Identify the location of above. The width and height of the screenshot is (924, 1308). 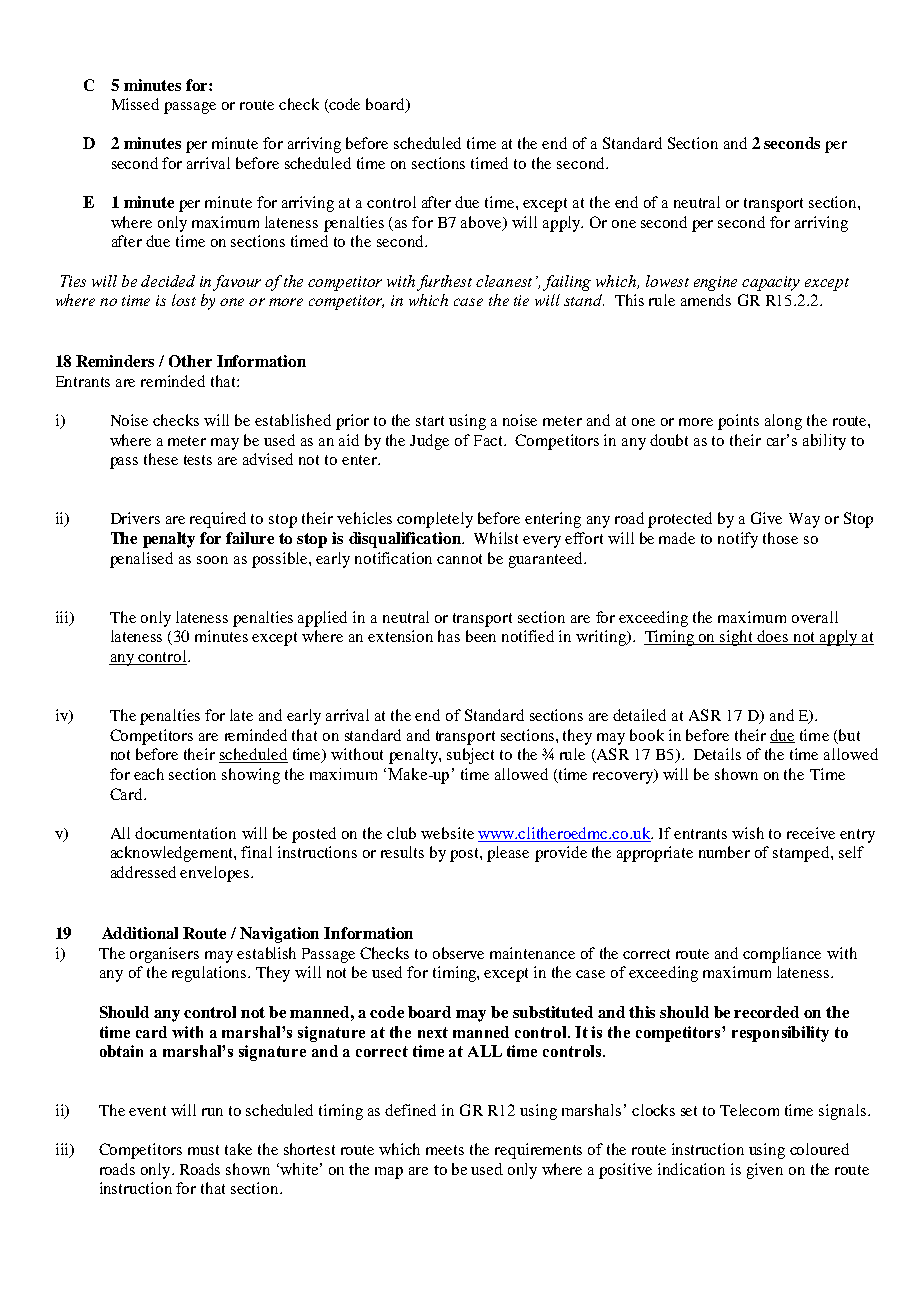
(482, 223).
